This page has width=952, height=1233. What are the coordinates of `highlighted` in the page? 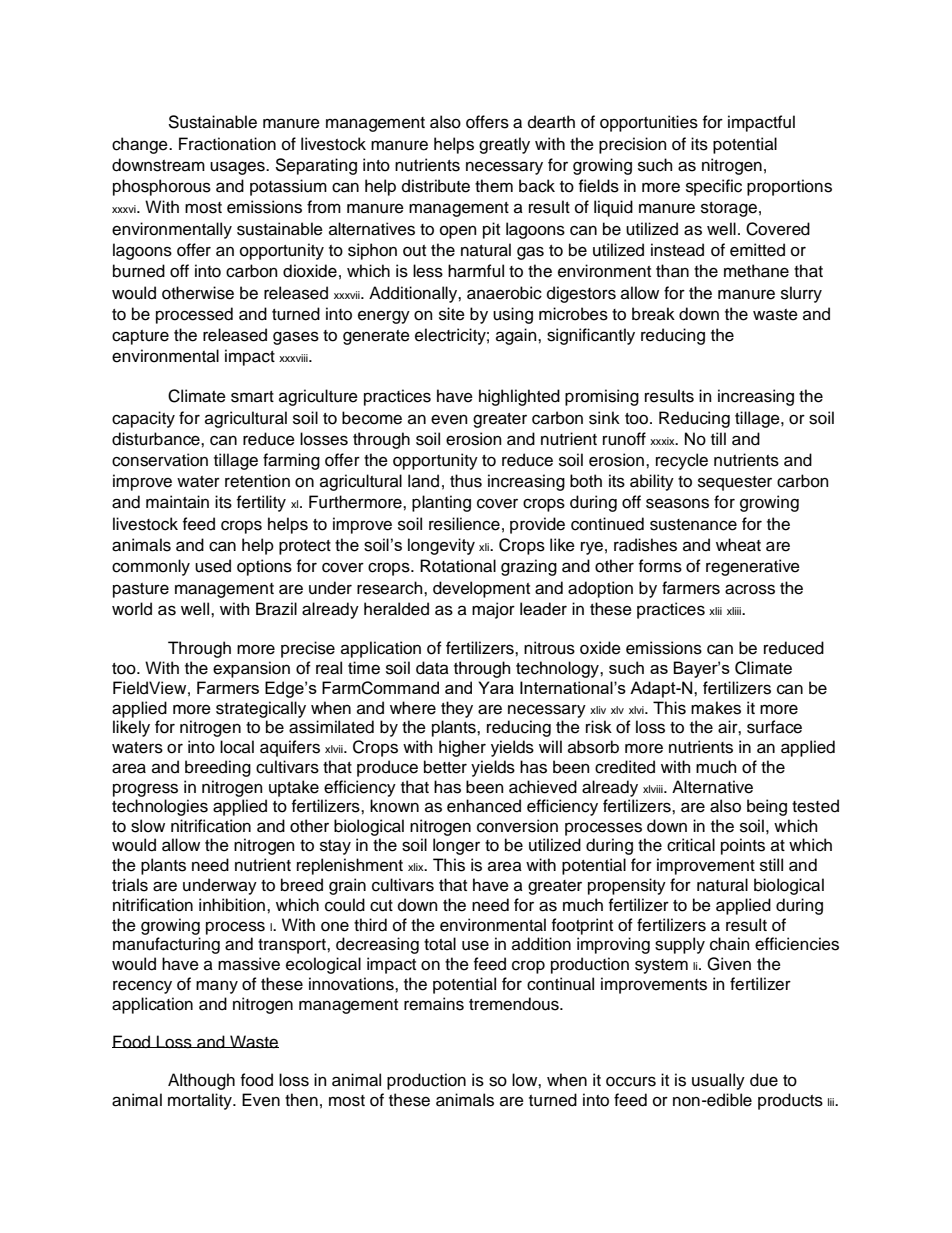 It's located at (519, 397).
